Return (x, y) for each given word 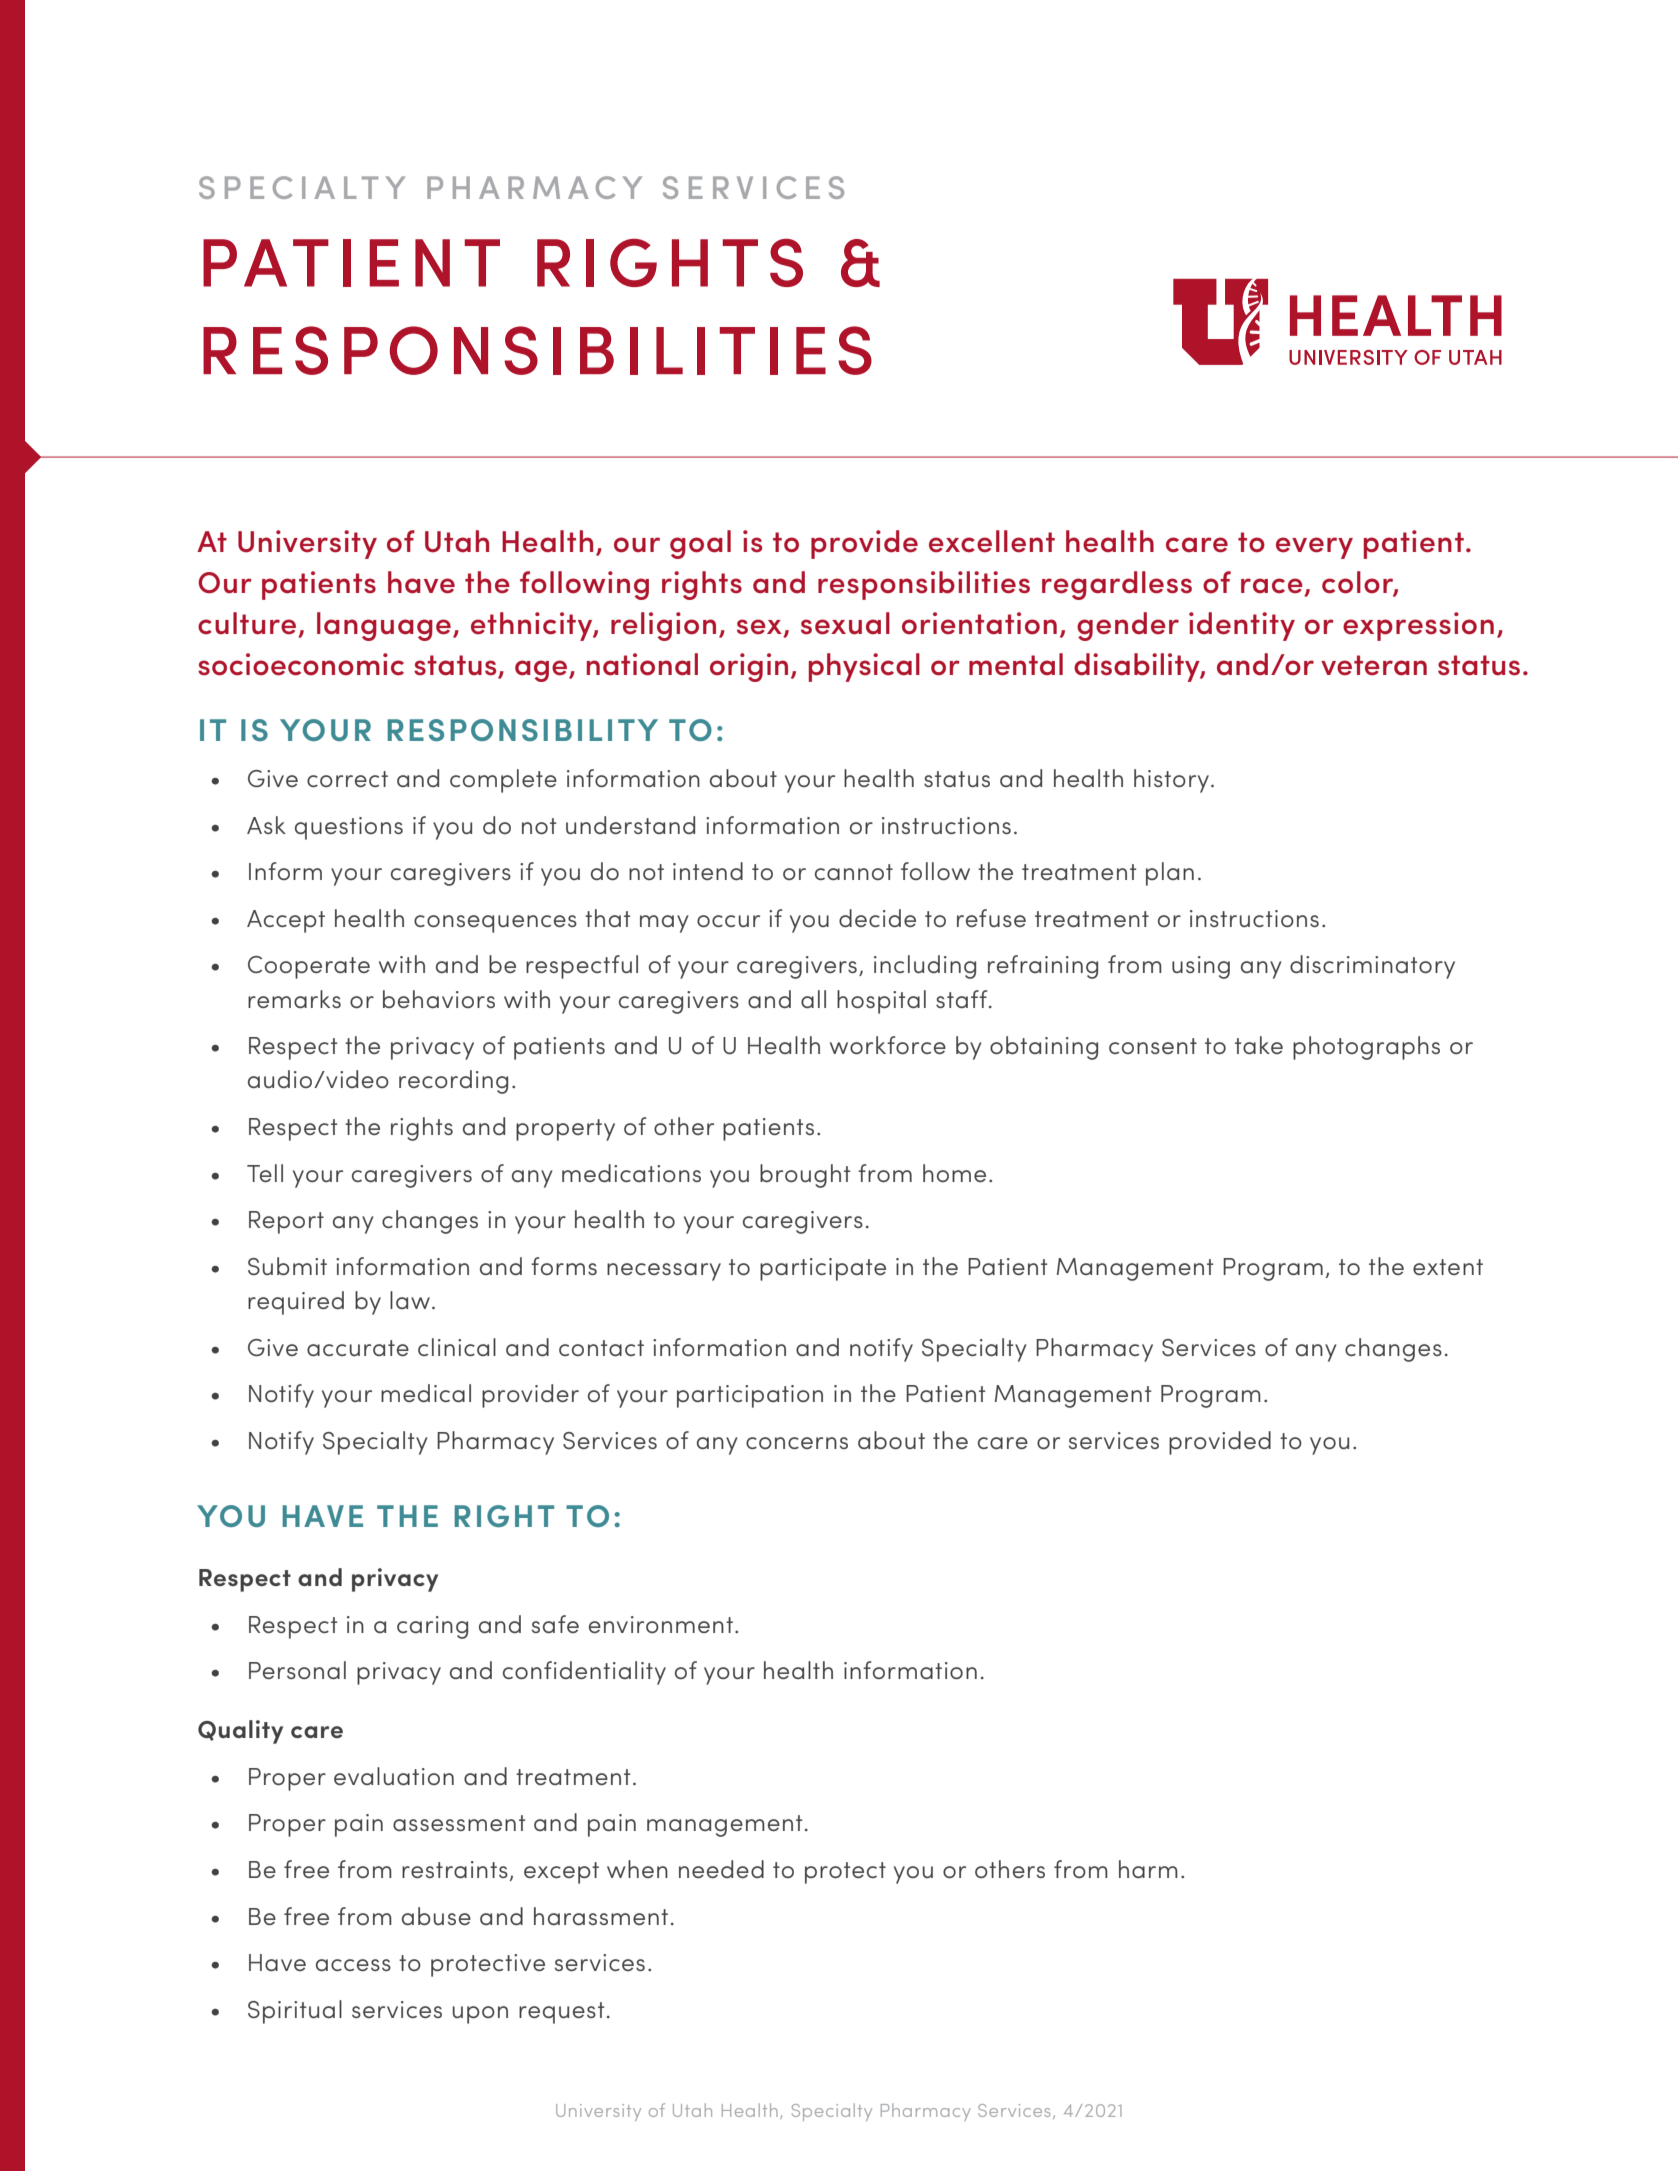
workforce (888, 1045)
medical (426, 1393)
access (353, 1965)
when (637, 1869)
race (1273, 587)
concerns (797, 1443)
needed (721, 1869)
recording (453, 1082)
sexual (845, 623)
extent (1448, 1267)
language (384, 626)
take (1259, 1045)
